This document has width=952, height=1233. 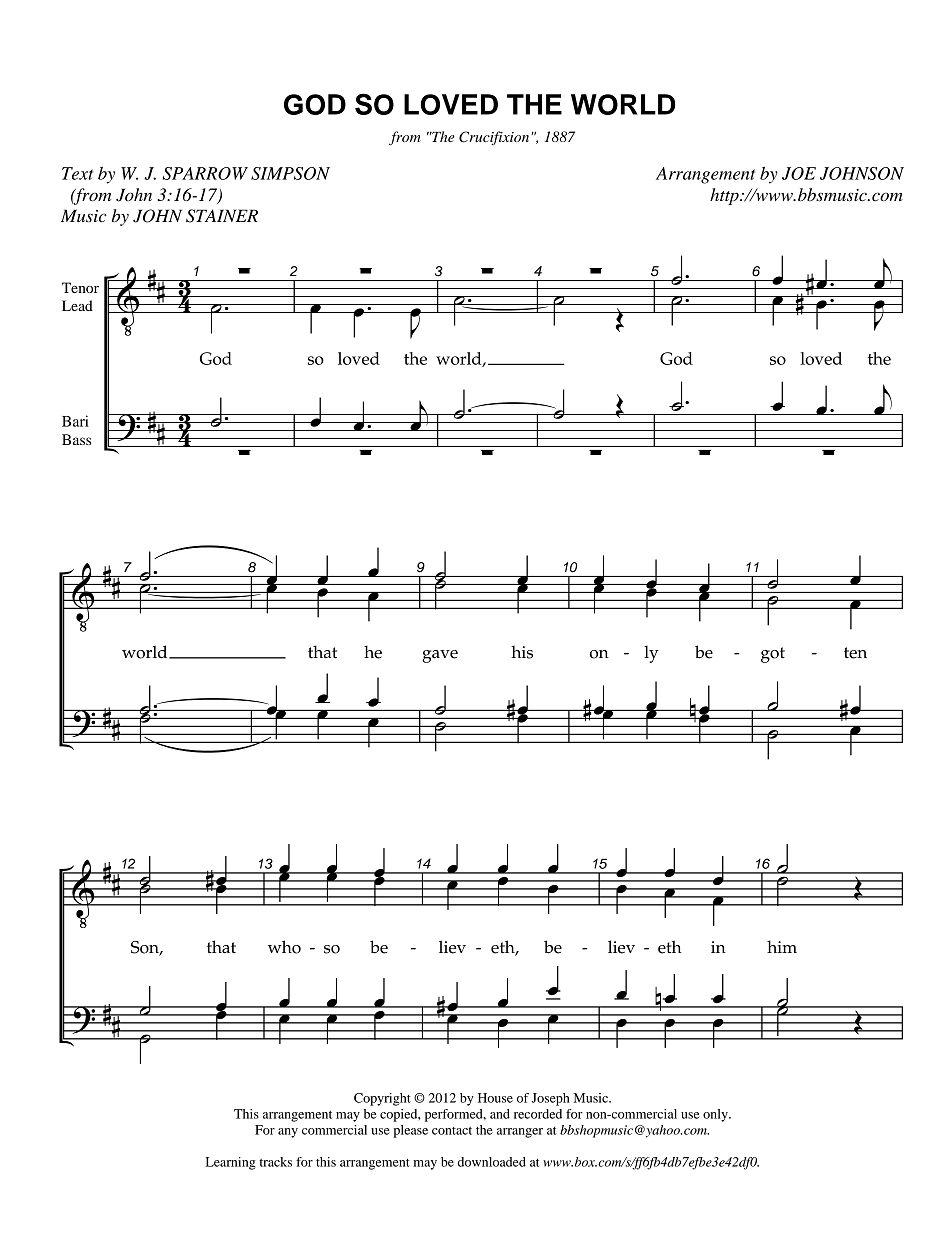 I want to click on any, so click(x=288, y=1133).
